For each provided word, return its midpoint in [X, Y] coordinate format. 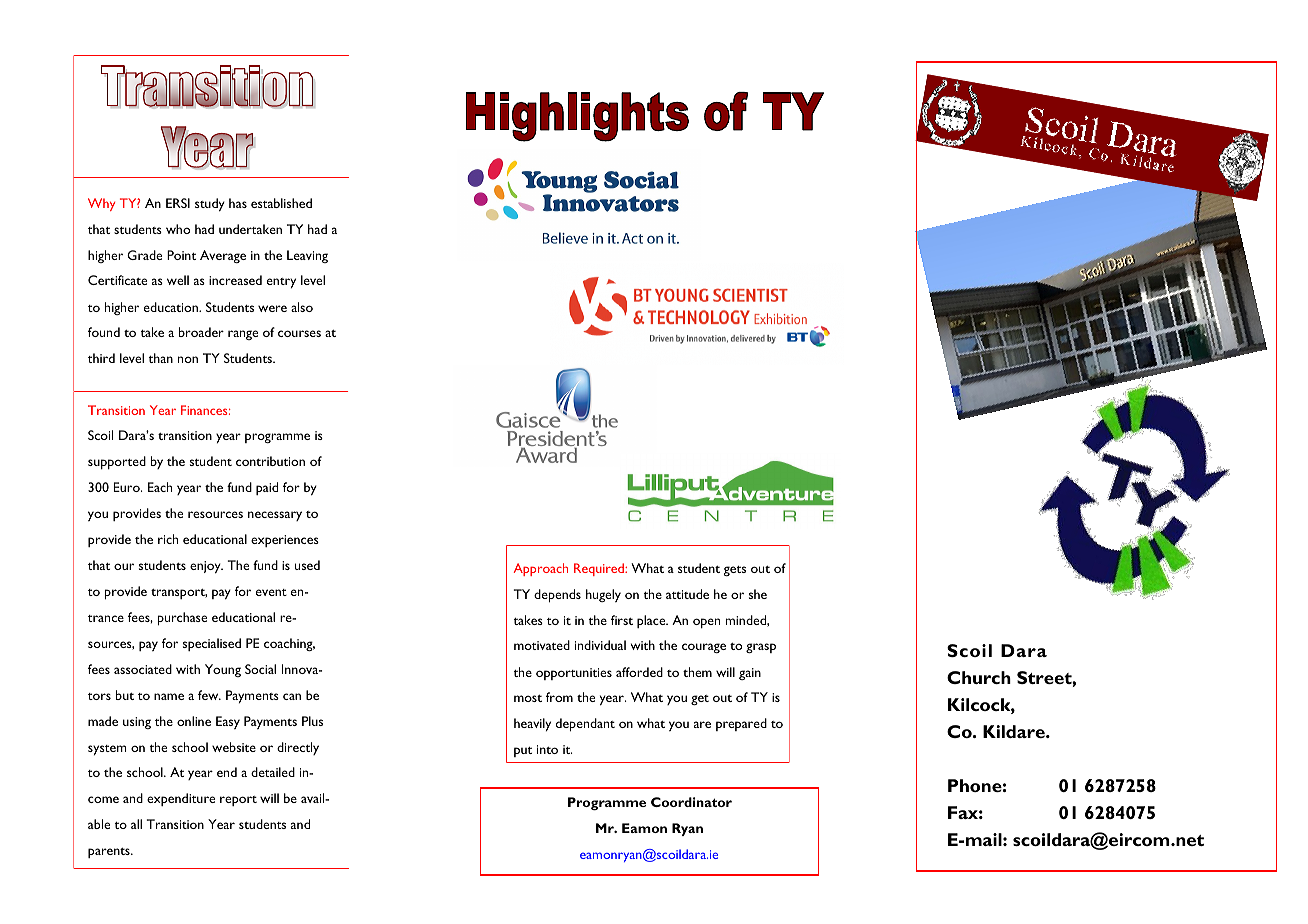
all [136, 824]
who [178, 229]
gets [735, 571]
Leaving [307, 256]
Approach [540, 569]
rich [168, 539]
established [281, 203]
